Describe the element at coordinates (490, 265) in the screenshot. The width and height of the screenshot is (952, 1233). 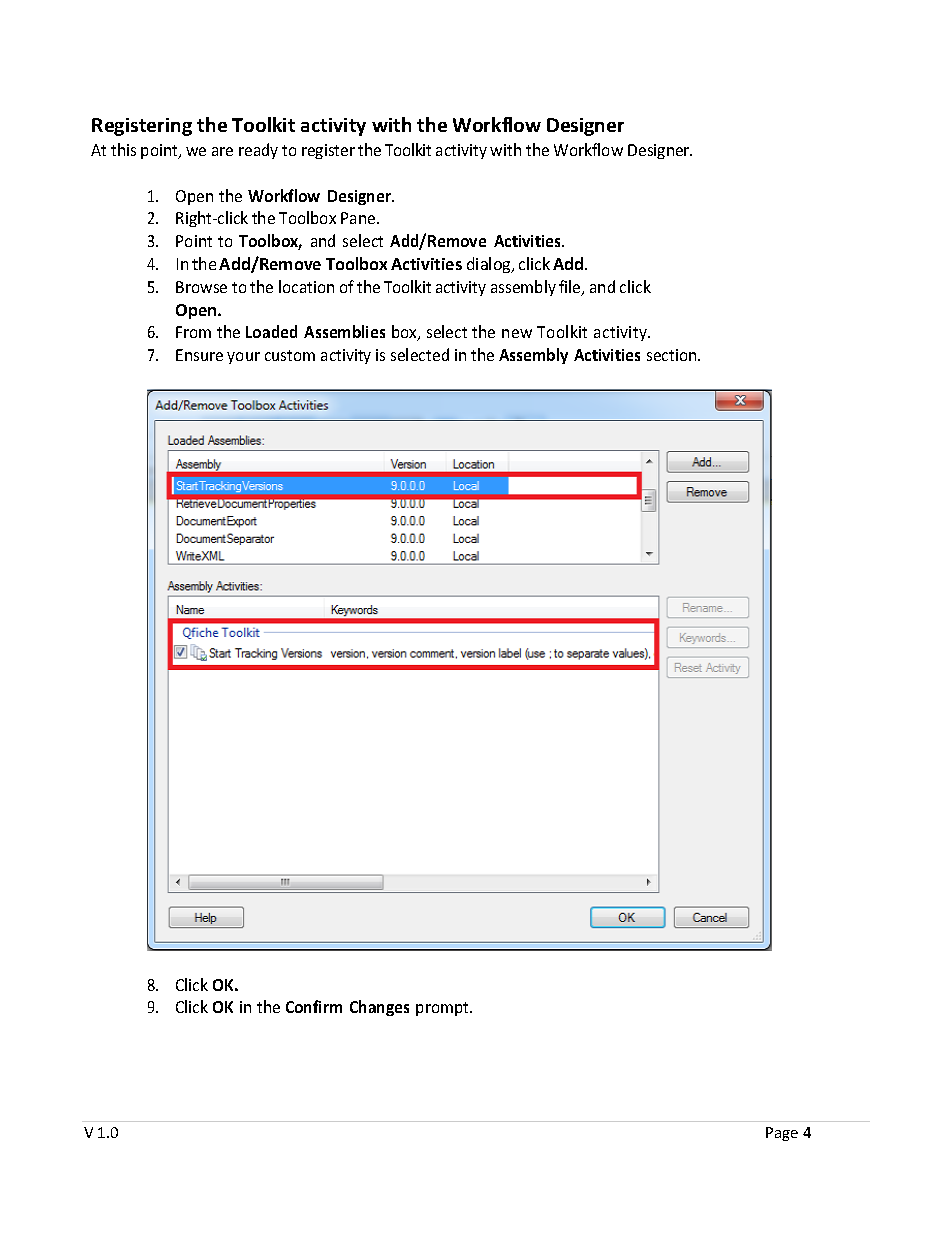
I see `dialog` at that location.
